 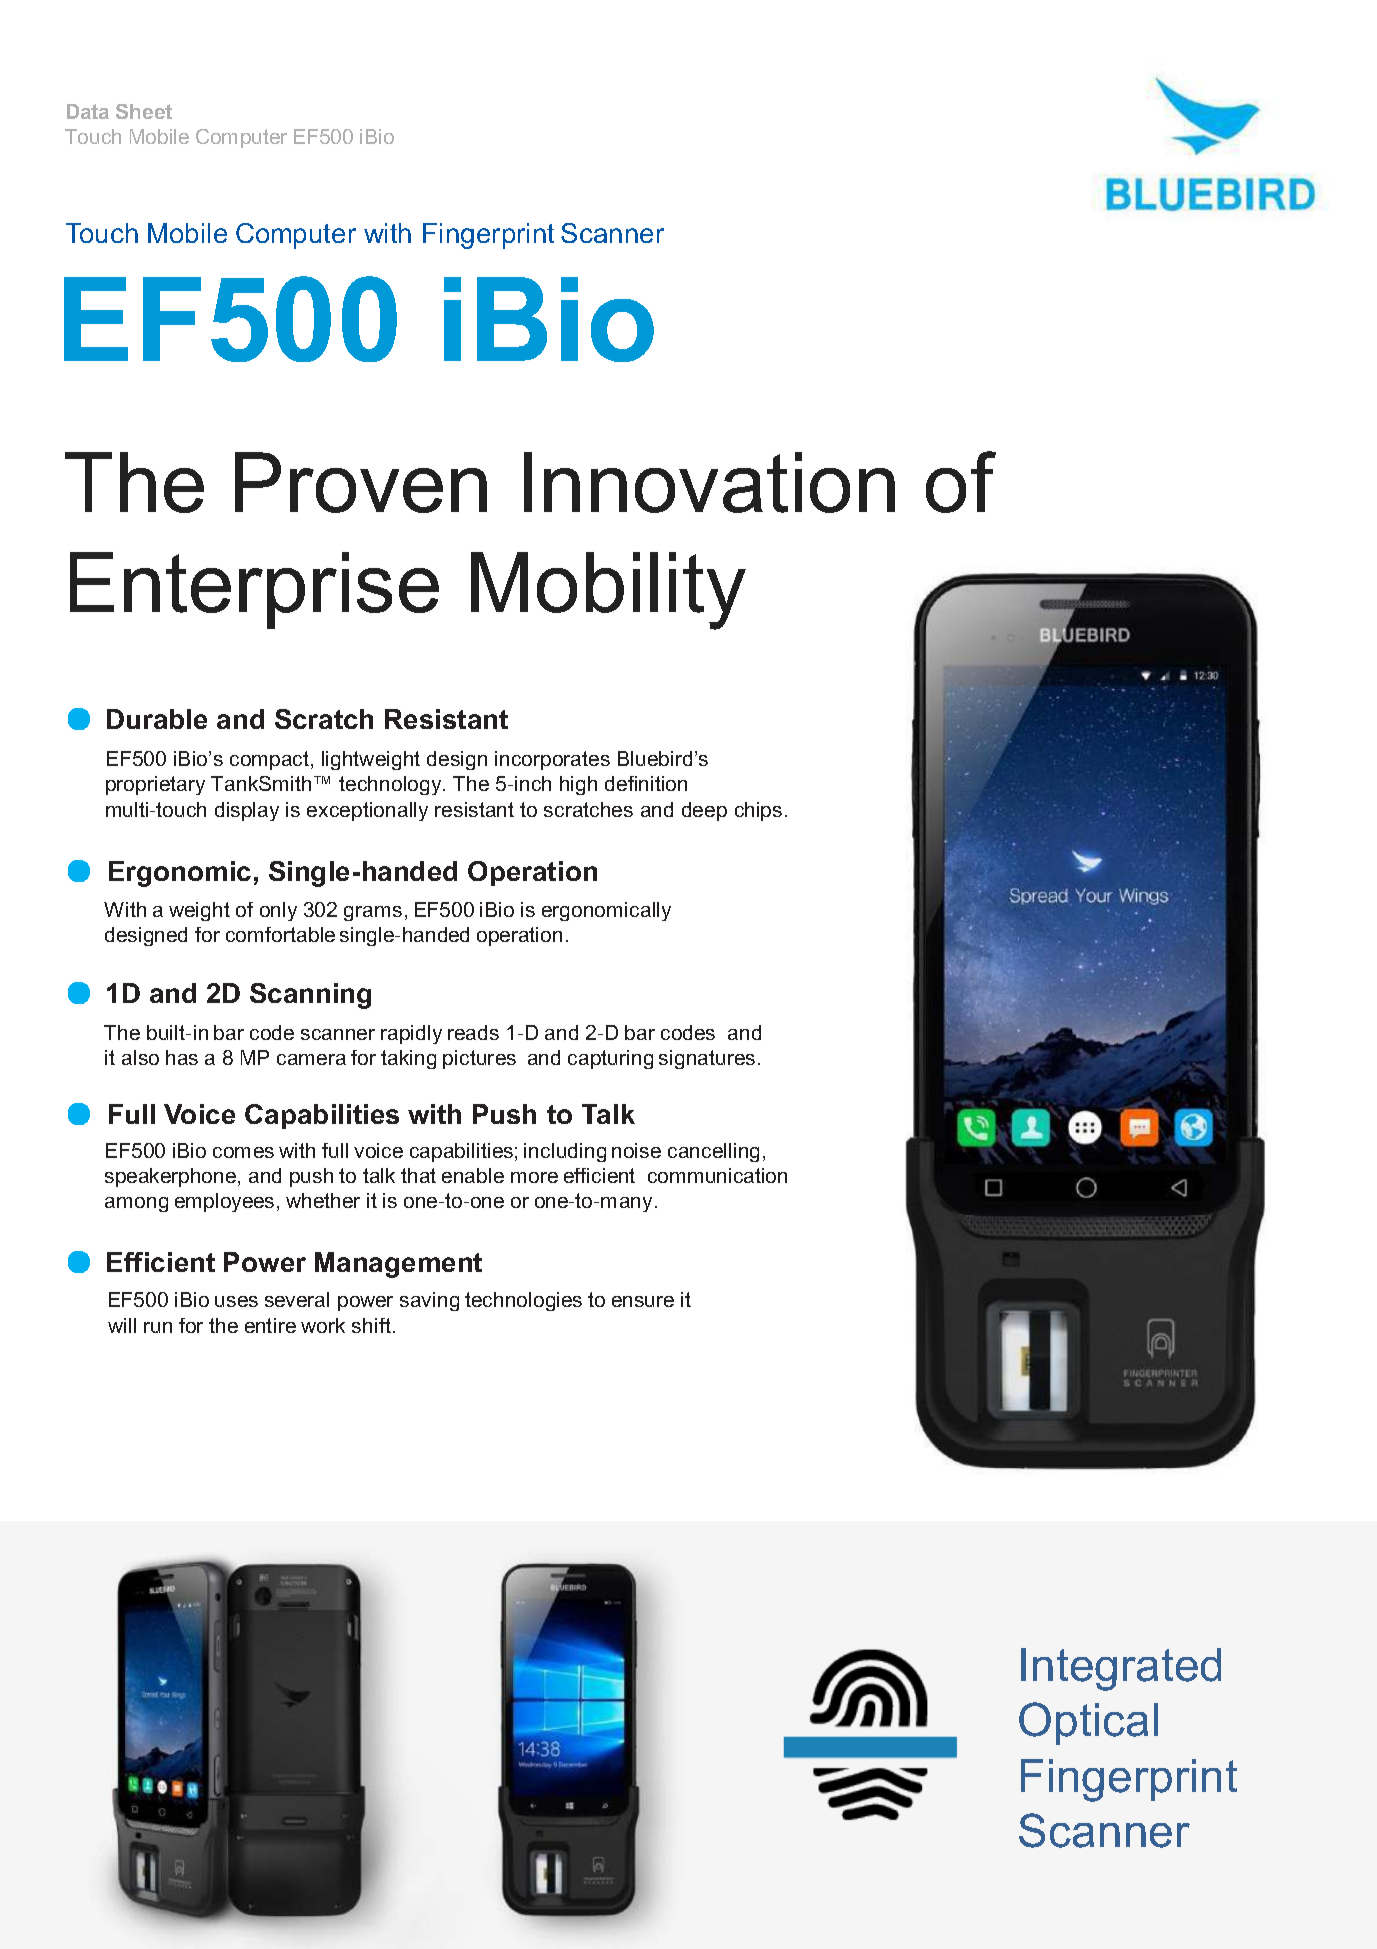 I want to click on communication, so click(x=717, y=1175).
